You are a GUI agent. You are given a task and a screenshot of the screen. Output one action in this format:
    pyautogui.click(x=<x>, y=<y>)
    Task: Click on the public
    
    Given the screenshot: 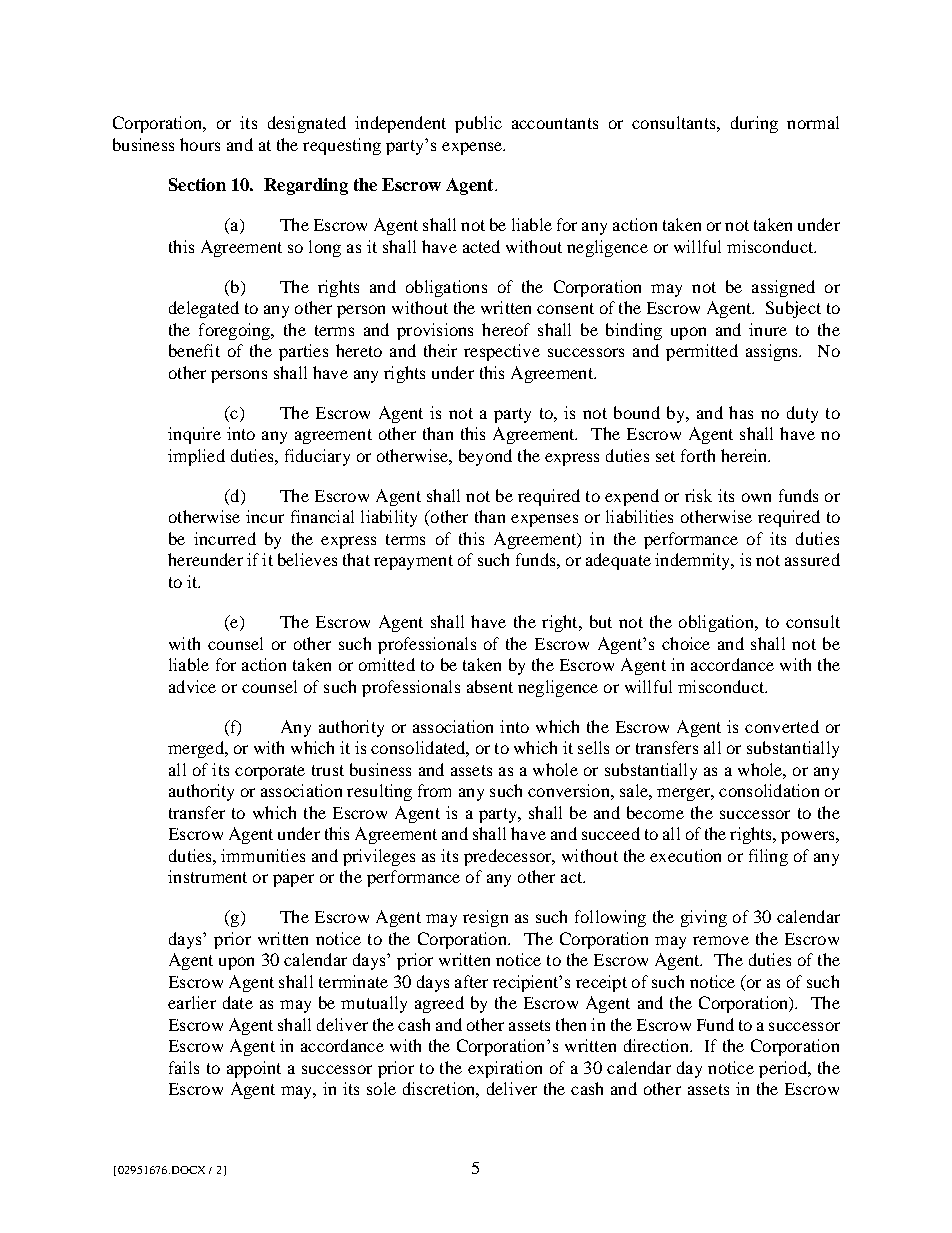 What is the action you would take?
    pyautogui.click(x=478, y=124)
